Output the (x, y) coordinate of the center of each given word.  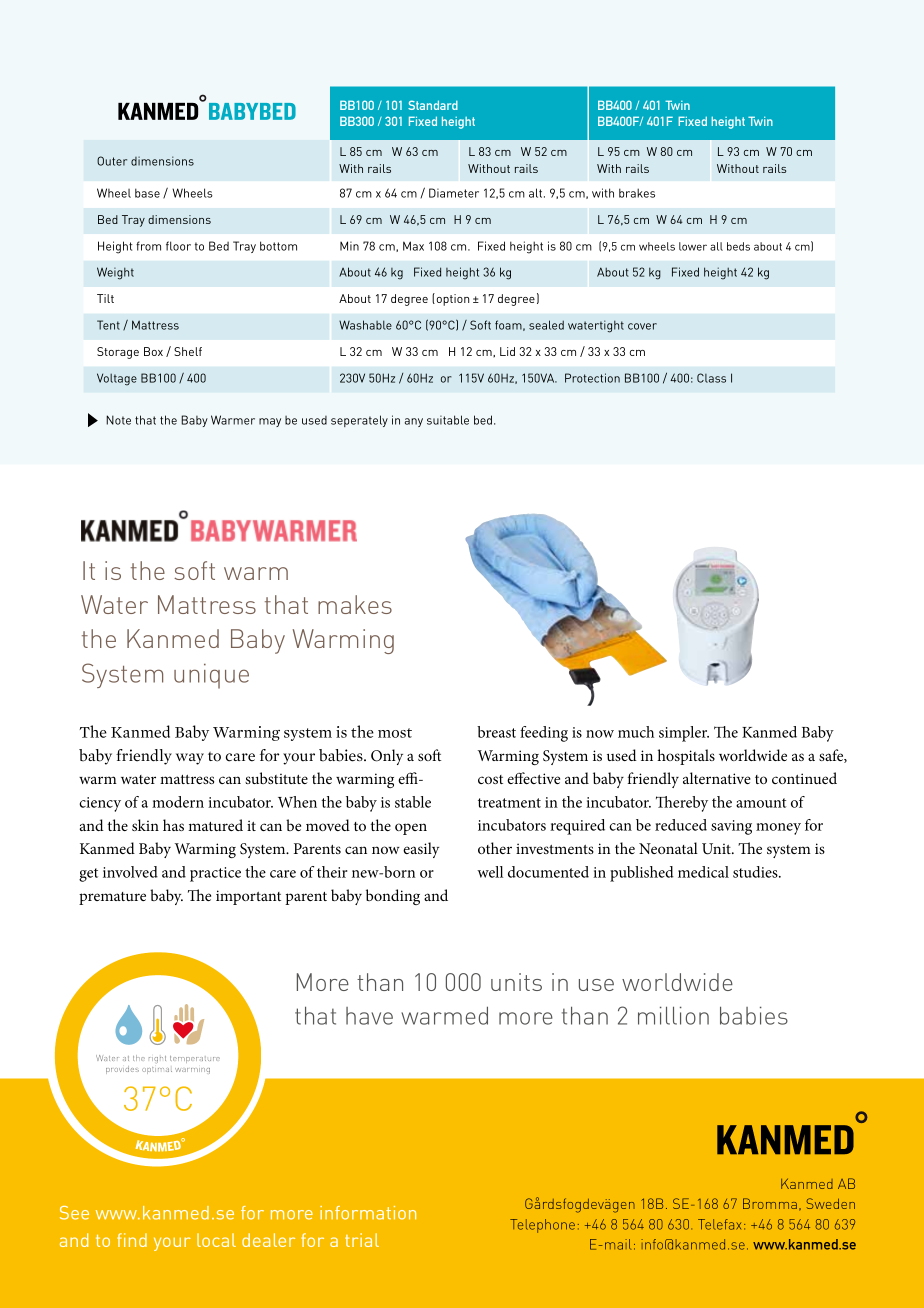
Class (711, 378)
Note (118, 420)
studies (756, 872)
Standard (433, 105)
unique (211, 676)
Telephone (542, 1226)
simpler (684, 734)
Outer (112, 161)
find (132, 1240)
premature (112, 898)
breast (496, 732)
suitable (448, 420)
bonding (393, 897)
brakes (637, 193)
